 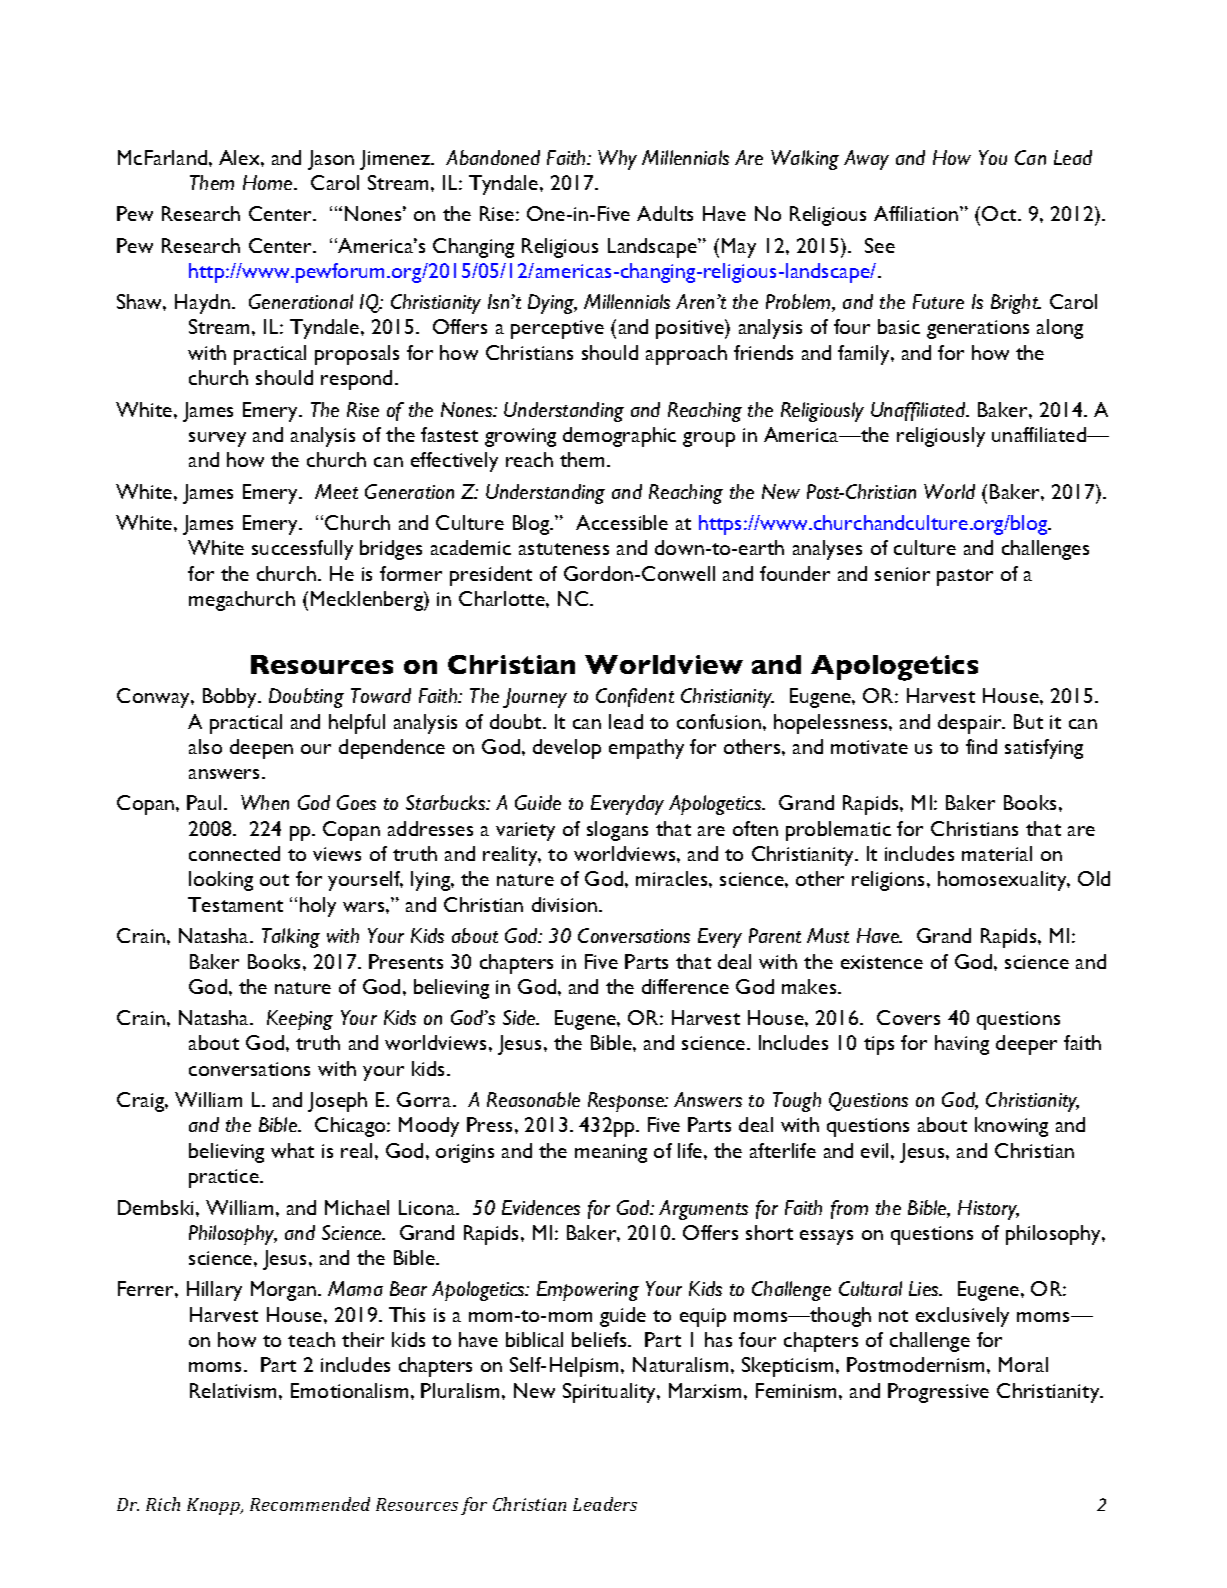 What do you see at coordinates (1000, 213) in the screenshot?
I see `Oct` at bounding box center [1000, 213].
